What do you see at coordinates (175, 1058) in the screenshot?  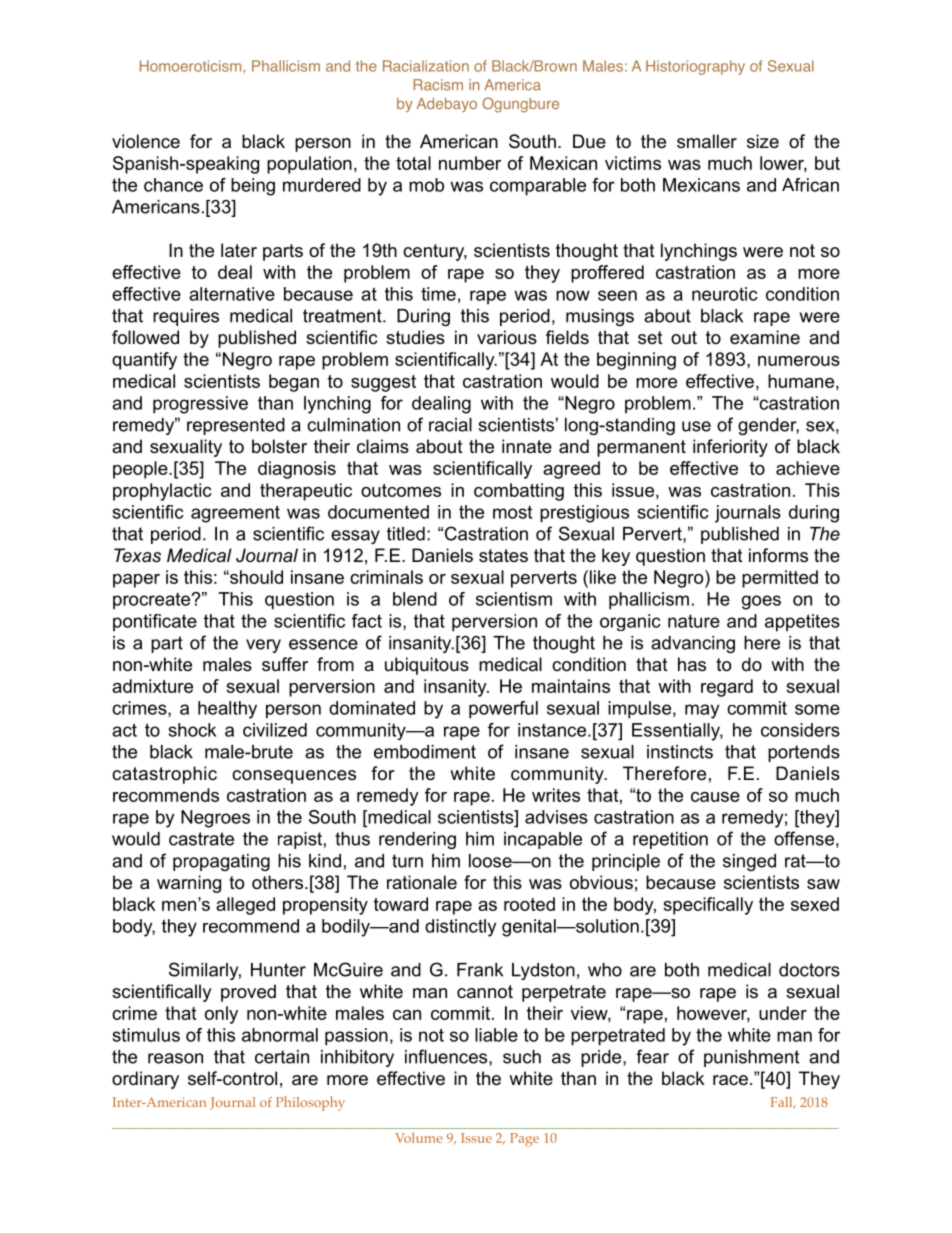 I see `reason` at bounding box center [175, 1058].
